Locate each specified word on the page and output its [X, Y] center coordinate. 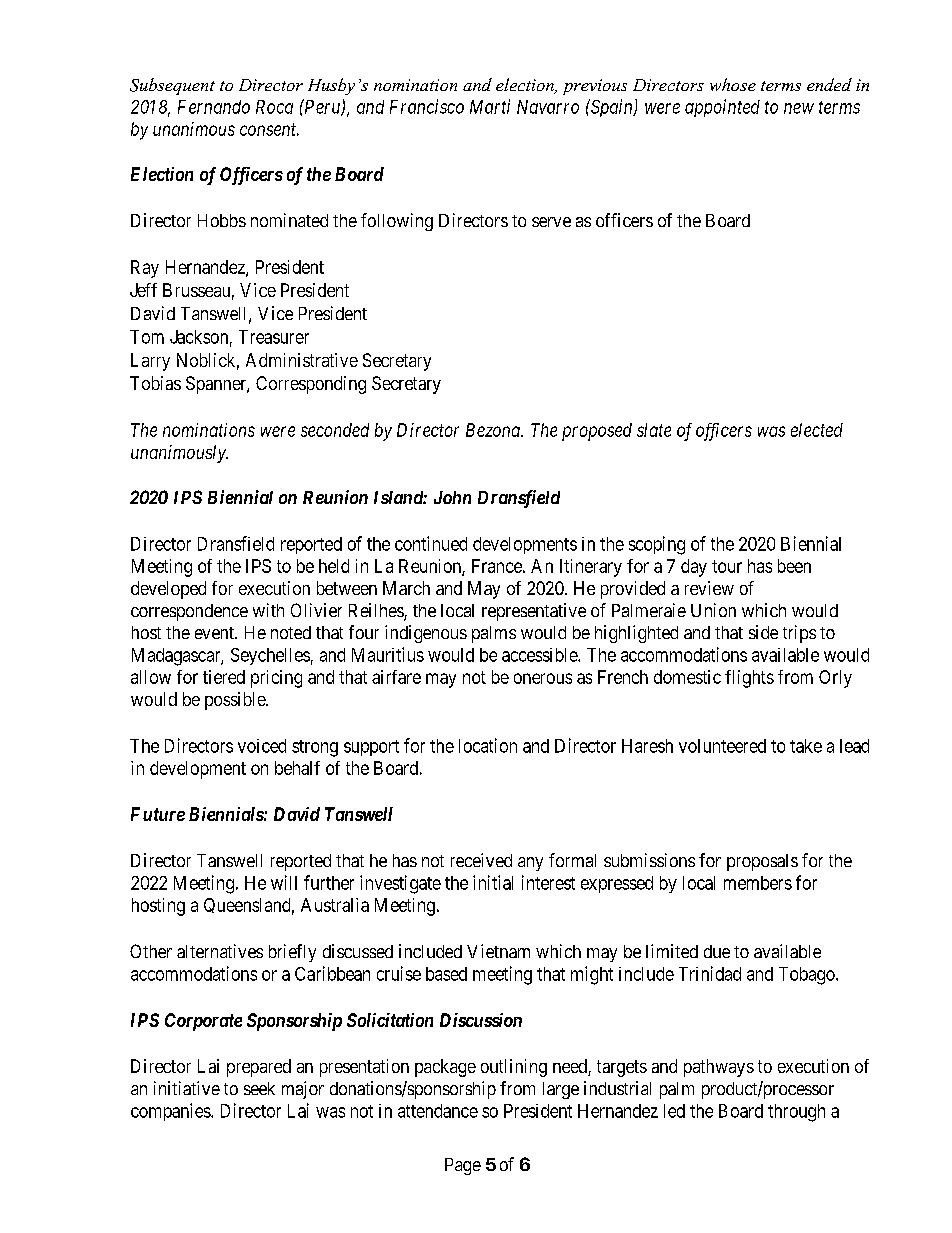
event [215, 633]
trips [799, 634]
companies [171, 1112]
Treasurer [274, 337]
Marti [490, 106]
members [758, 883]
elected [817, 430]
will [284, 882]
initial [493, 882]
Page [463, 1166]
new [799, 108]
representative [534, 612]
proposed [597, 432]
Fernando [214, 107]
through [796, 1113]
